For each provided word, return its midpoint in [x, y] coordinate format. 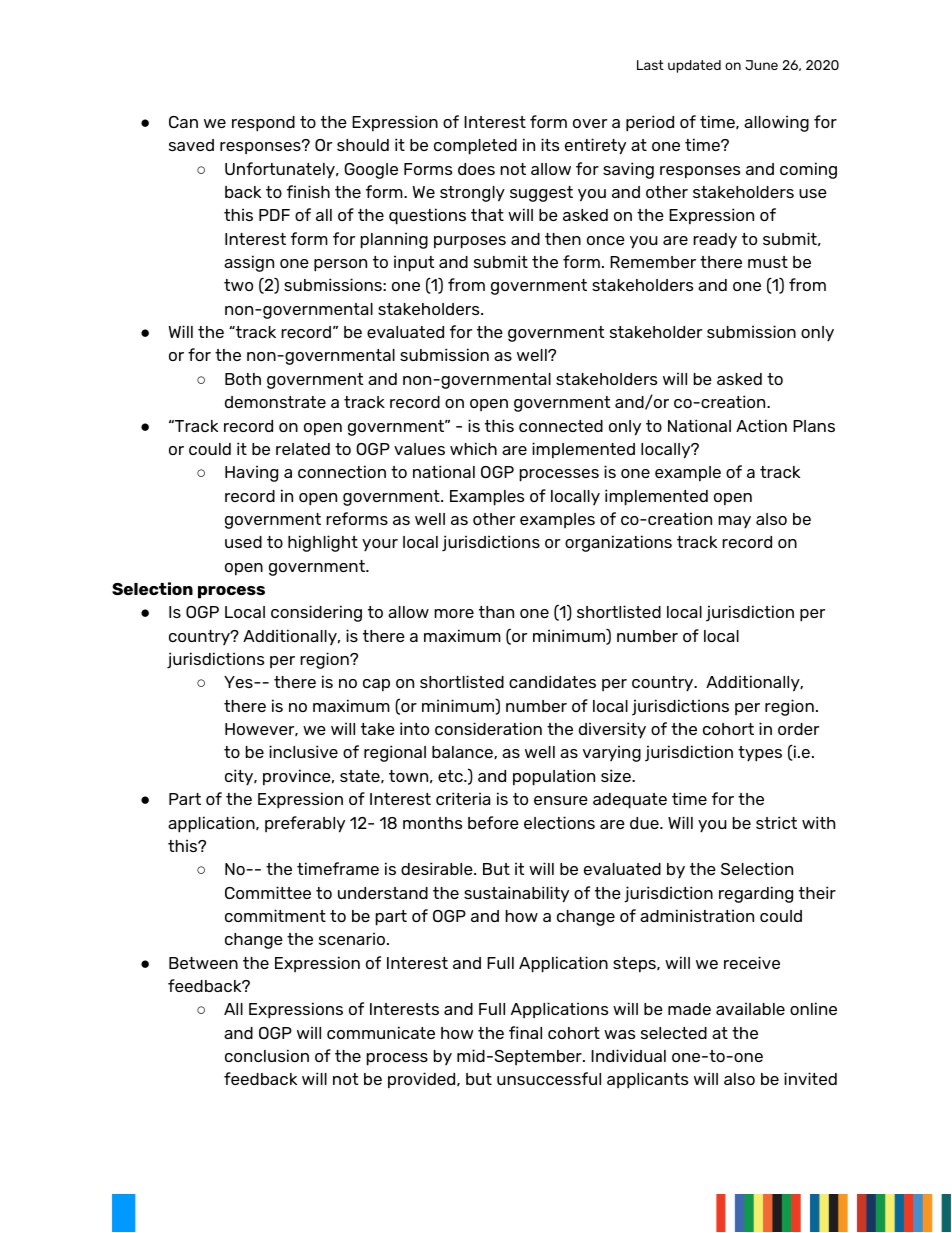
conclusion [267, 1055]
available [750, 1008]
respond [263, 124]
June [761, 65]
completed [475, 147]
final [525, 1032]
